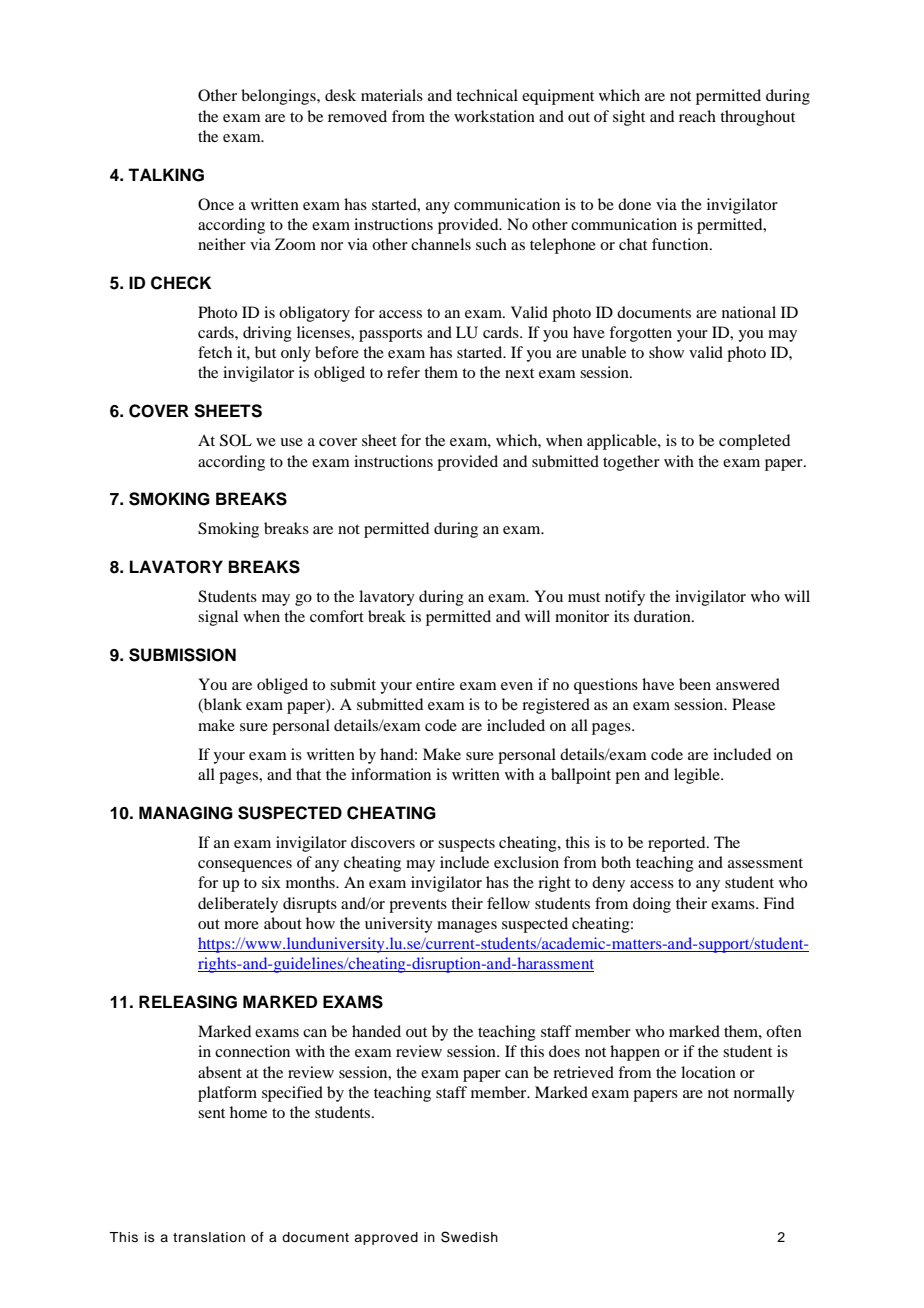 The width and height of the image is (924, 1308). I want to click on reach, so click(697, 116).
